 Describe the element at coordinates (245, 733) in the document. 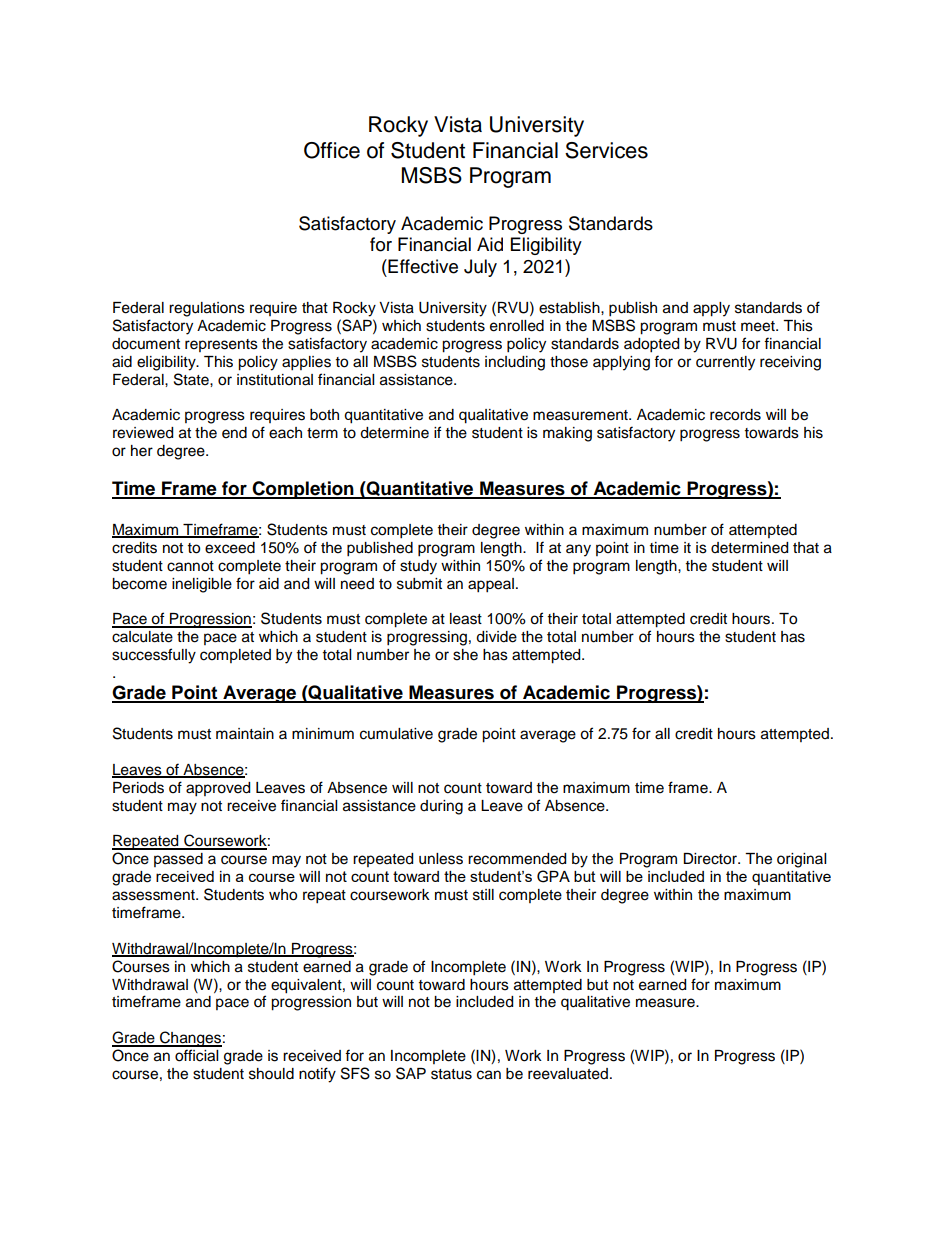

I see `maintain` at that location.
